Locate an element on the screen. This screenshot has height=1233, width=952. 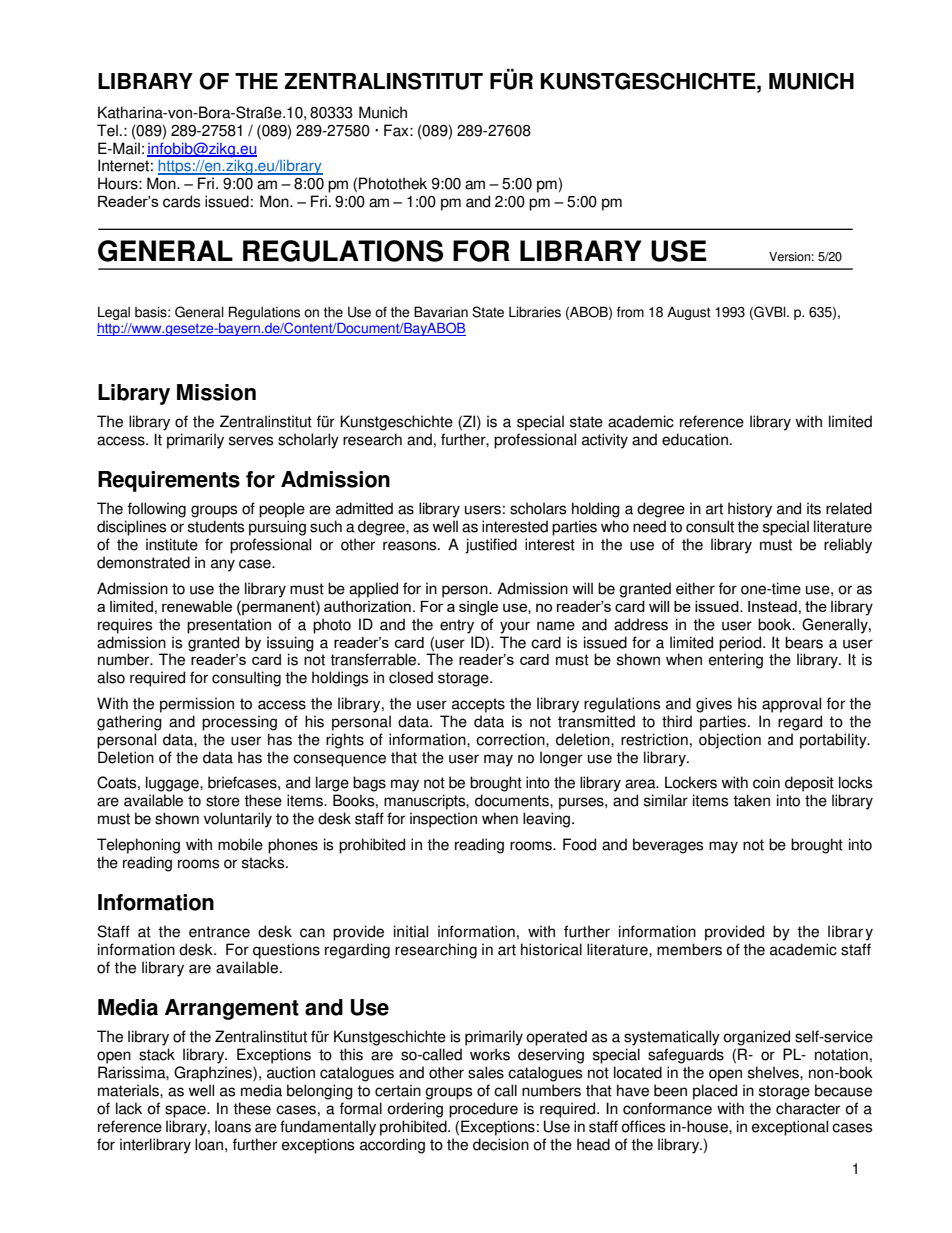
space is located at coordinates (186, 1111).
